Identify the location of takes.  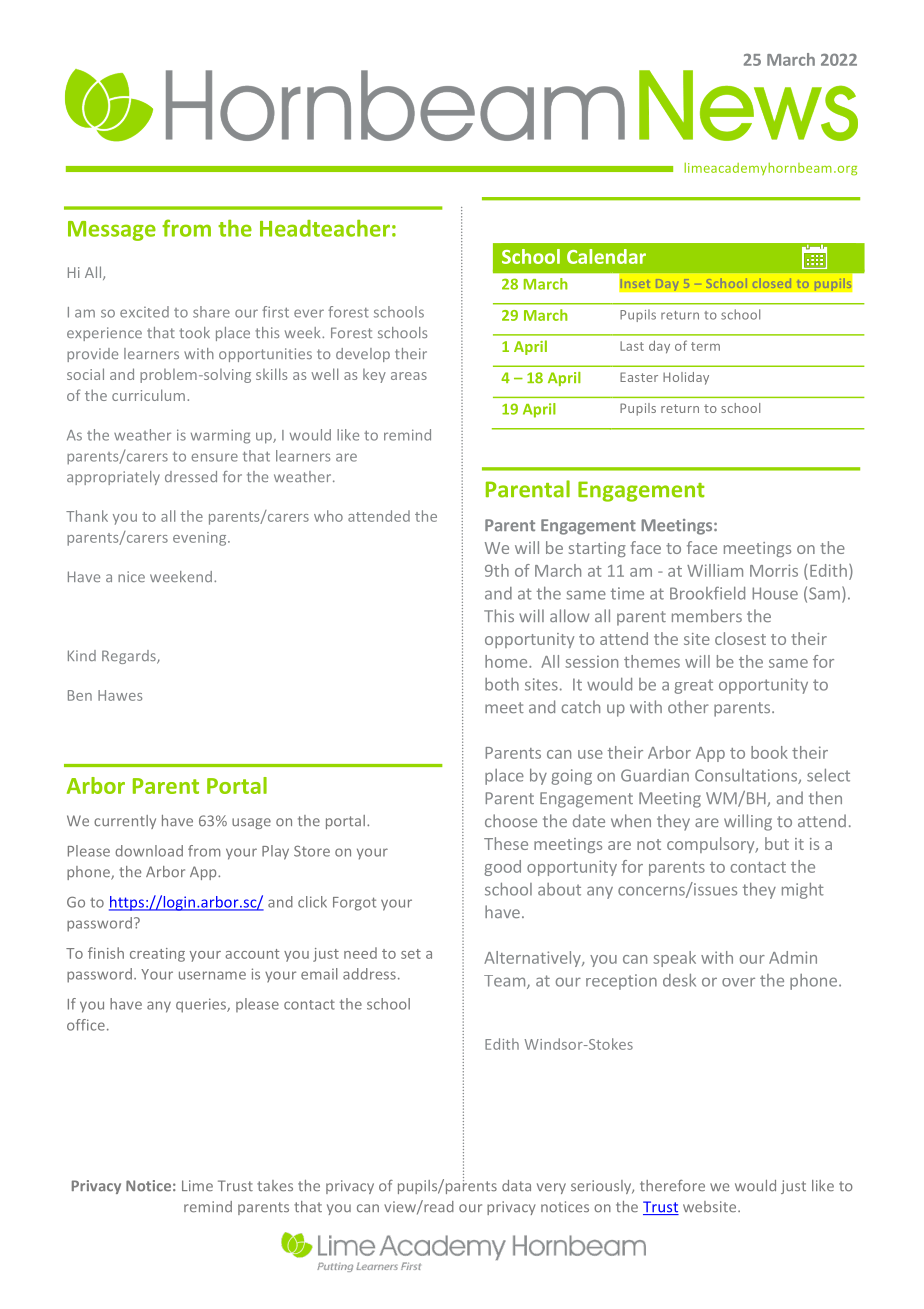
(275, 1186).
